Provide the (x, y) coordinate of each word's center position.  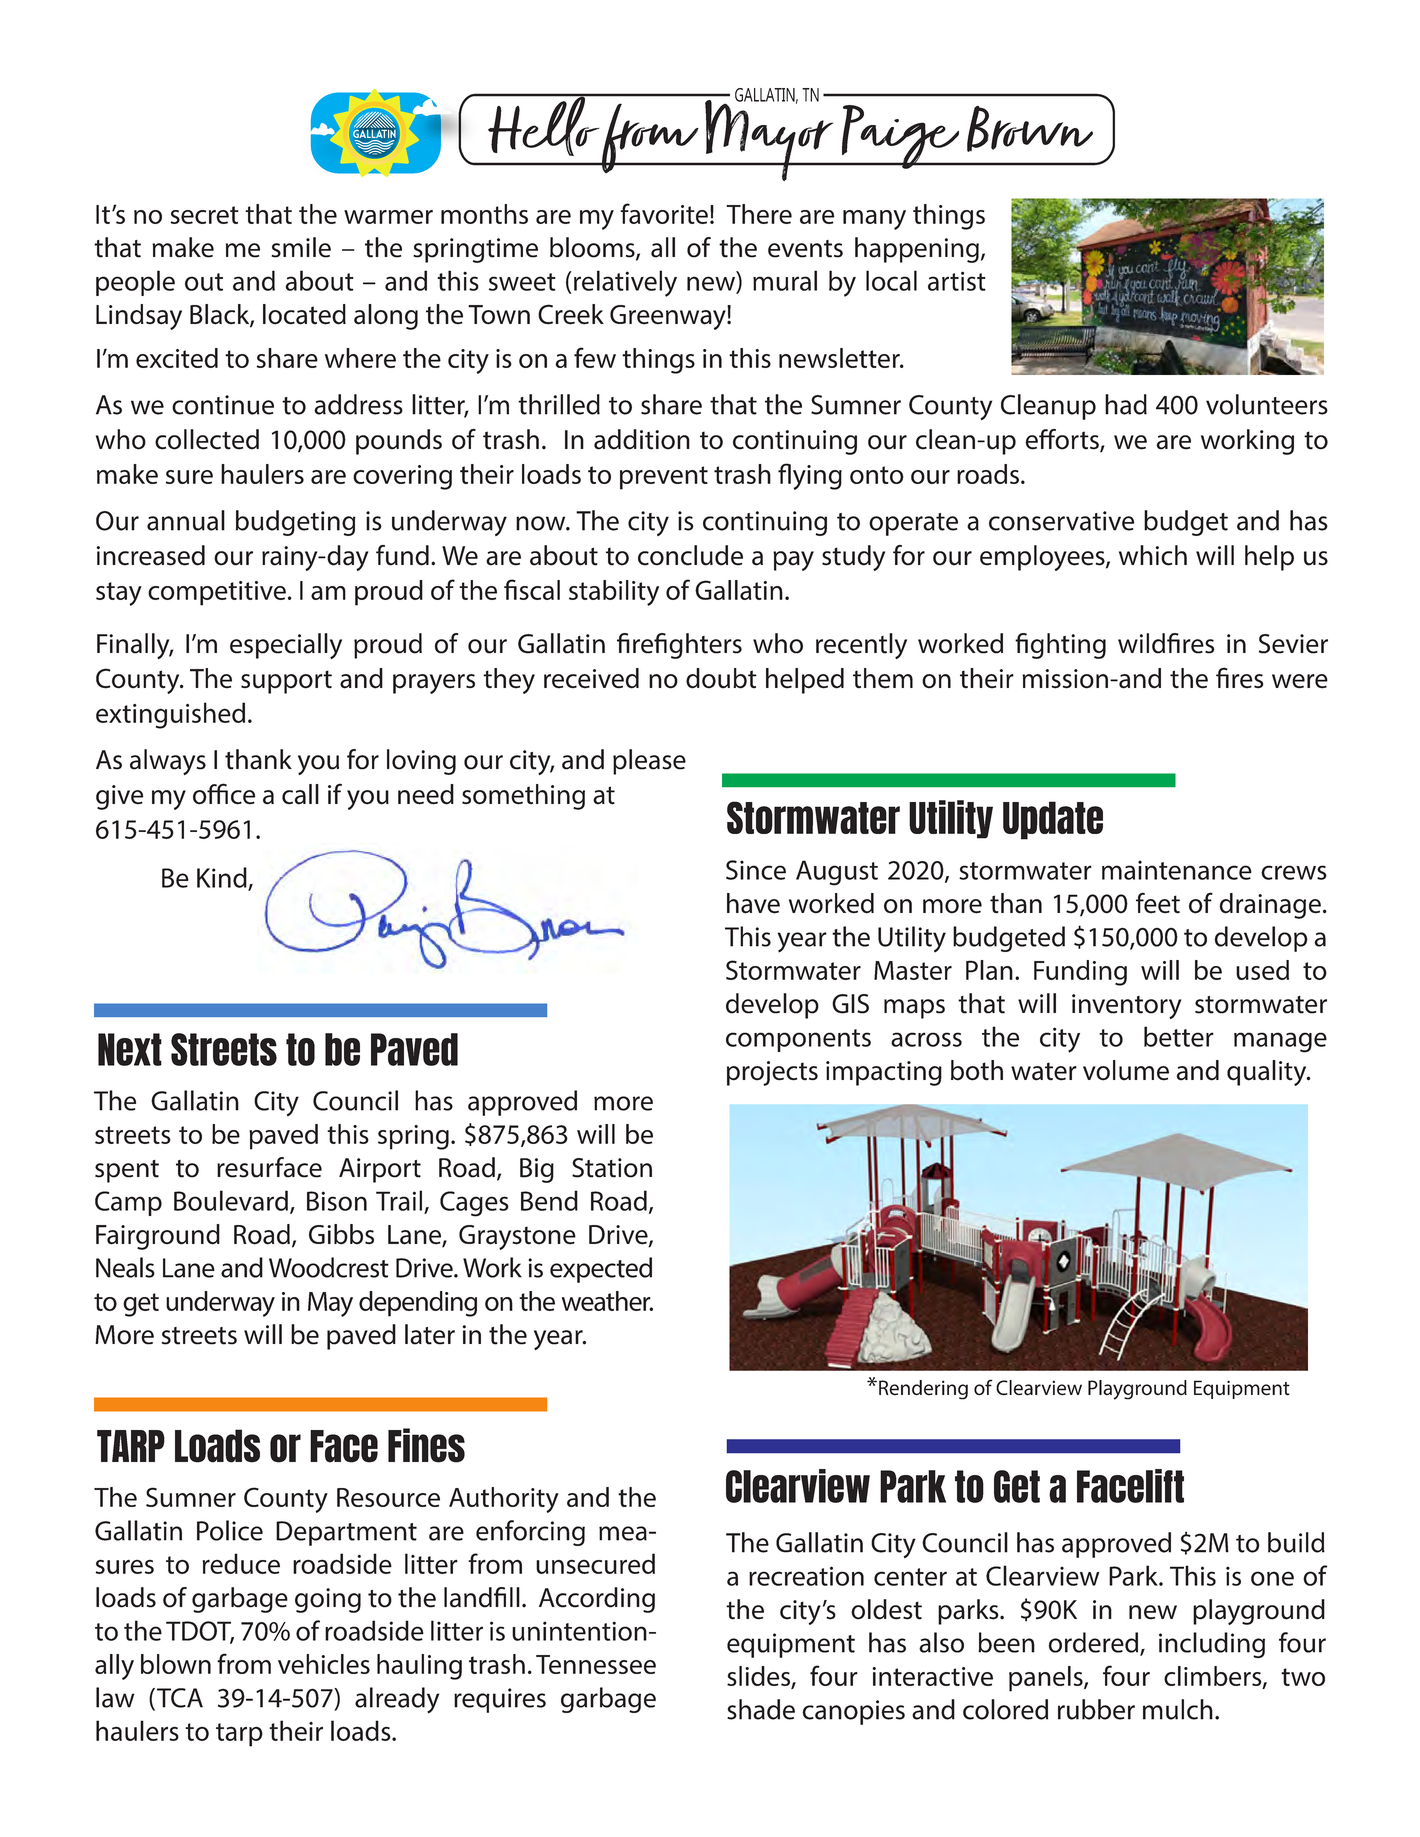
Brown (1030, 129)
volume (1126, 1070)
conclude (690, 555)
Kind (223, 878)
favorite (664, 213)
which (1153, 555)
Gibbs (341, 1234)
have (753, 903)
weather (607, 1301)
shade (761, 1709)
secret (204, 215)
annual (186, 520)
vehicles (324, 1664)
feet (1158, 903)
